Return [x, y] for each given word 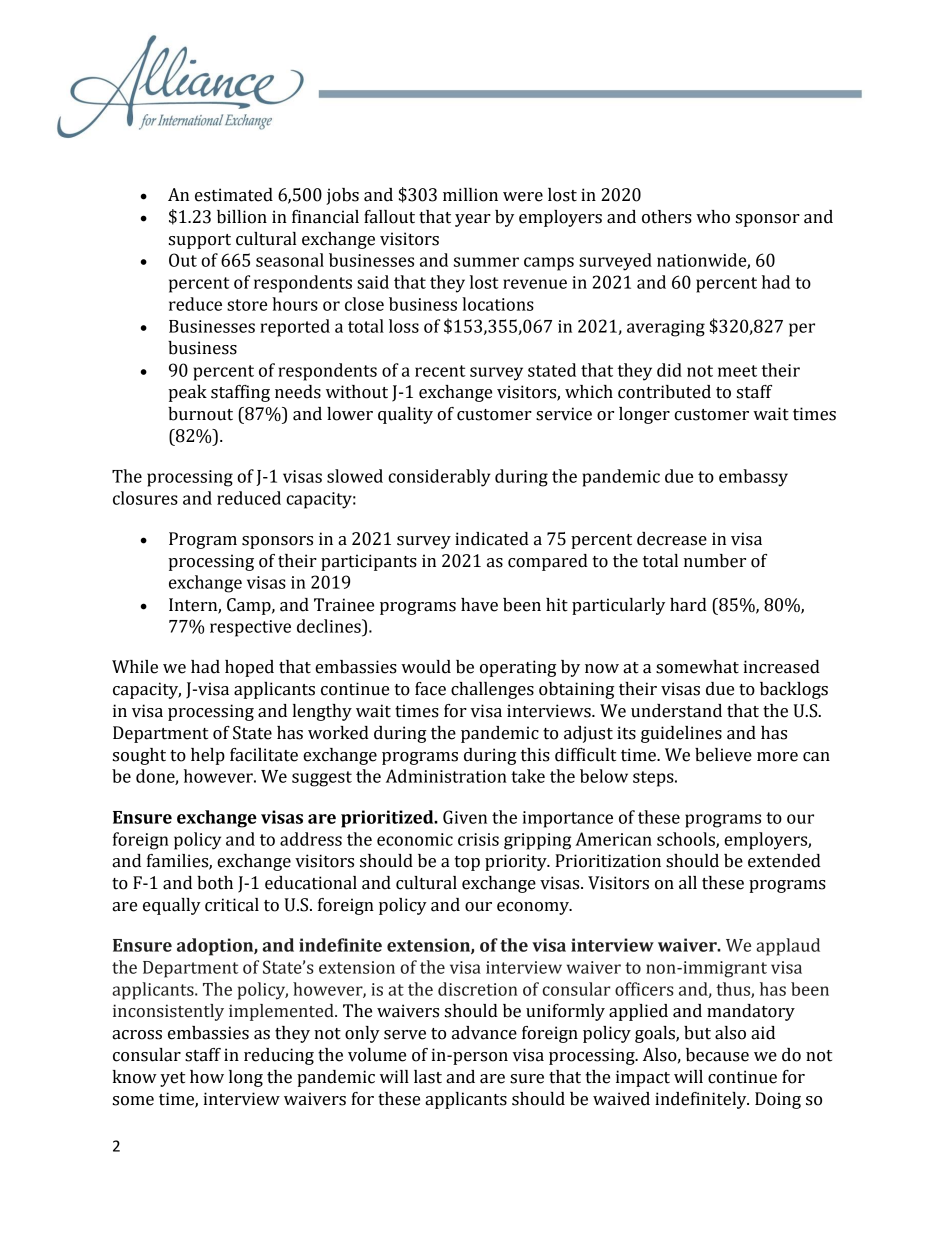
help [208, 756]
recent [440, 371]
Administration [446, 776]
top [467, 863]
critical [232, 905]
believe [723, 755]
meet [737, 371]
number [715, 561]
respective [250, 628]
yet [172, 1079]
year [473, 220]
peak [187, 393]
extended [784, 861]
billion [242, 217]
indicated [492, 539]
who [713, 217]
